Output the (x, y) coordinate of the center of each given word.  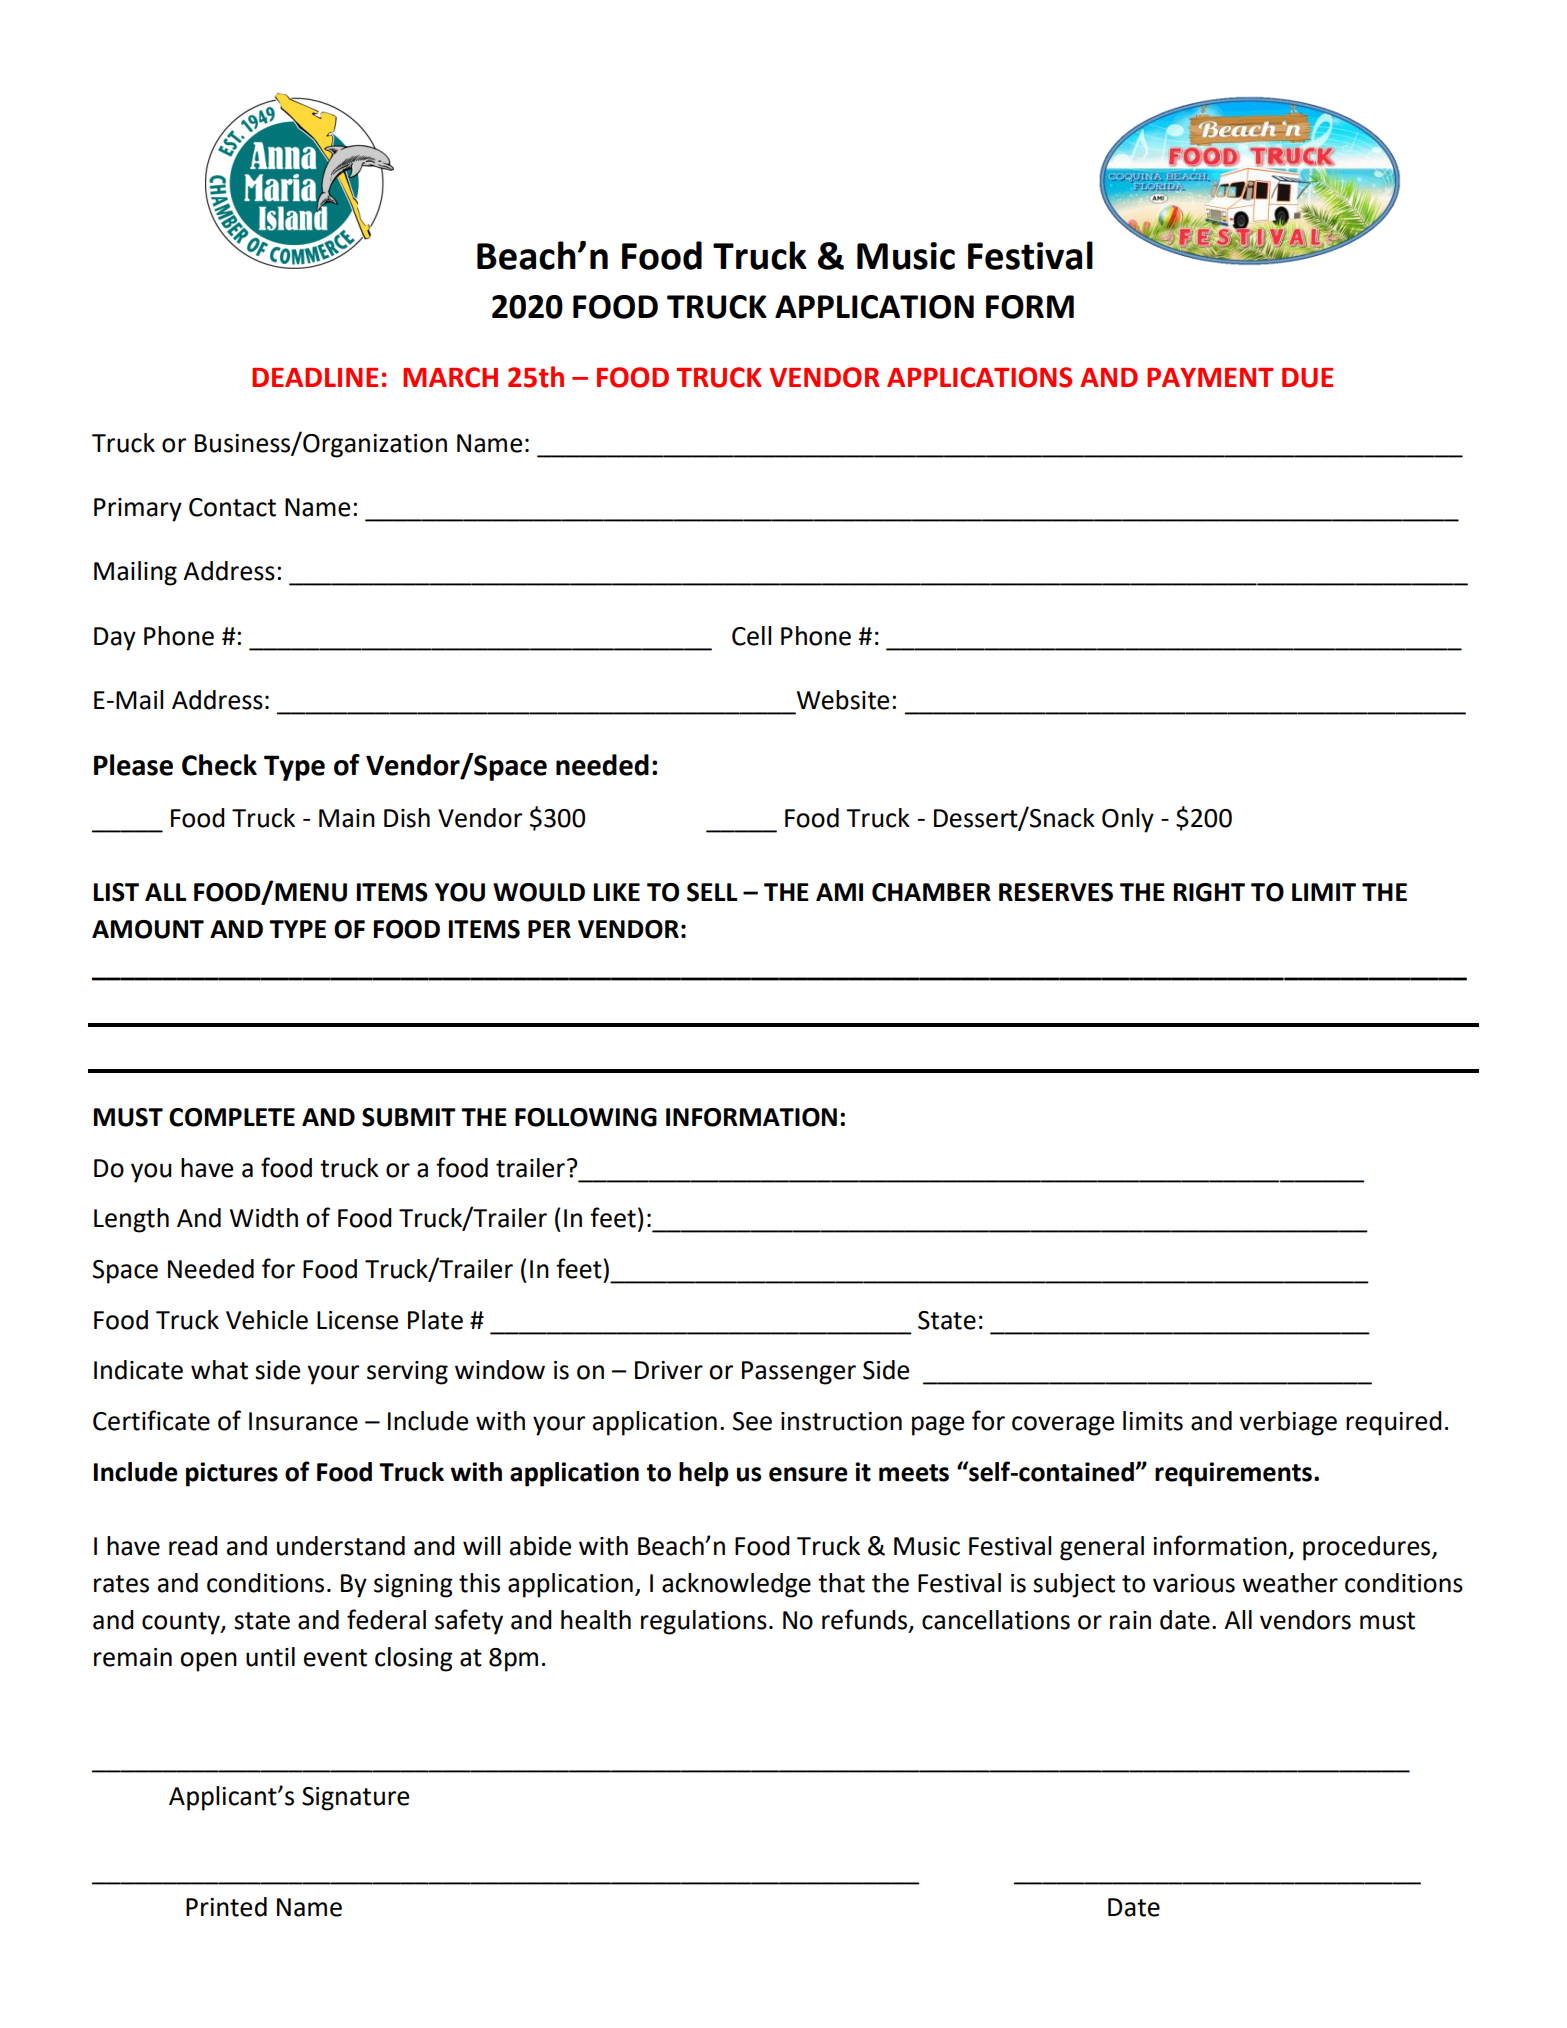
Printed (226, 1907)
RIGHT (1209, 892)
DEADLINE (315, 377)
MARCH (450, 377)
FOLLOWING (586, 1117)
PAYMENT (1210, 377)
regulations (704, 1622)
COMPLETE (232, 1117)
